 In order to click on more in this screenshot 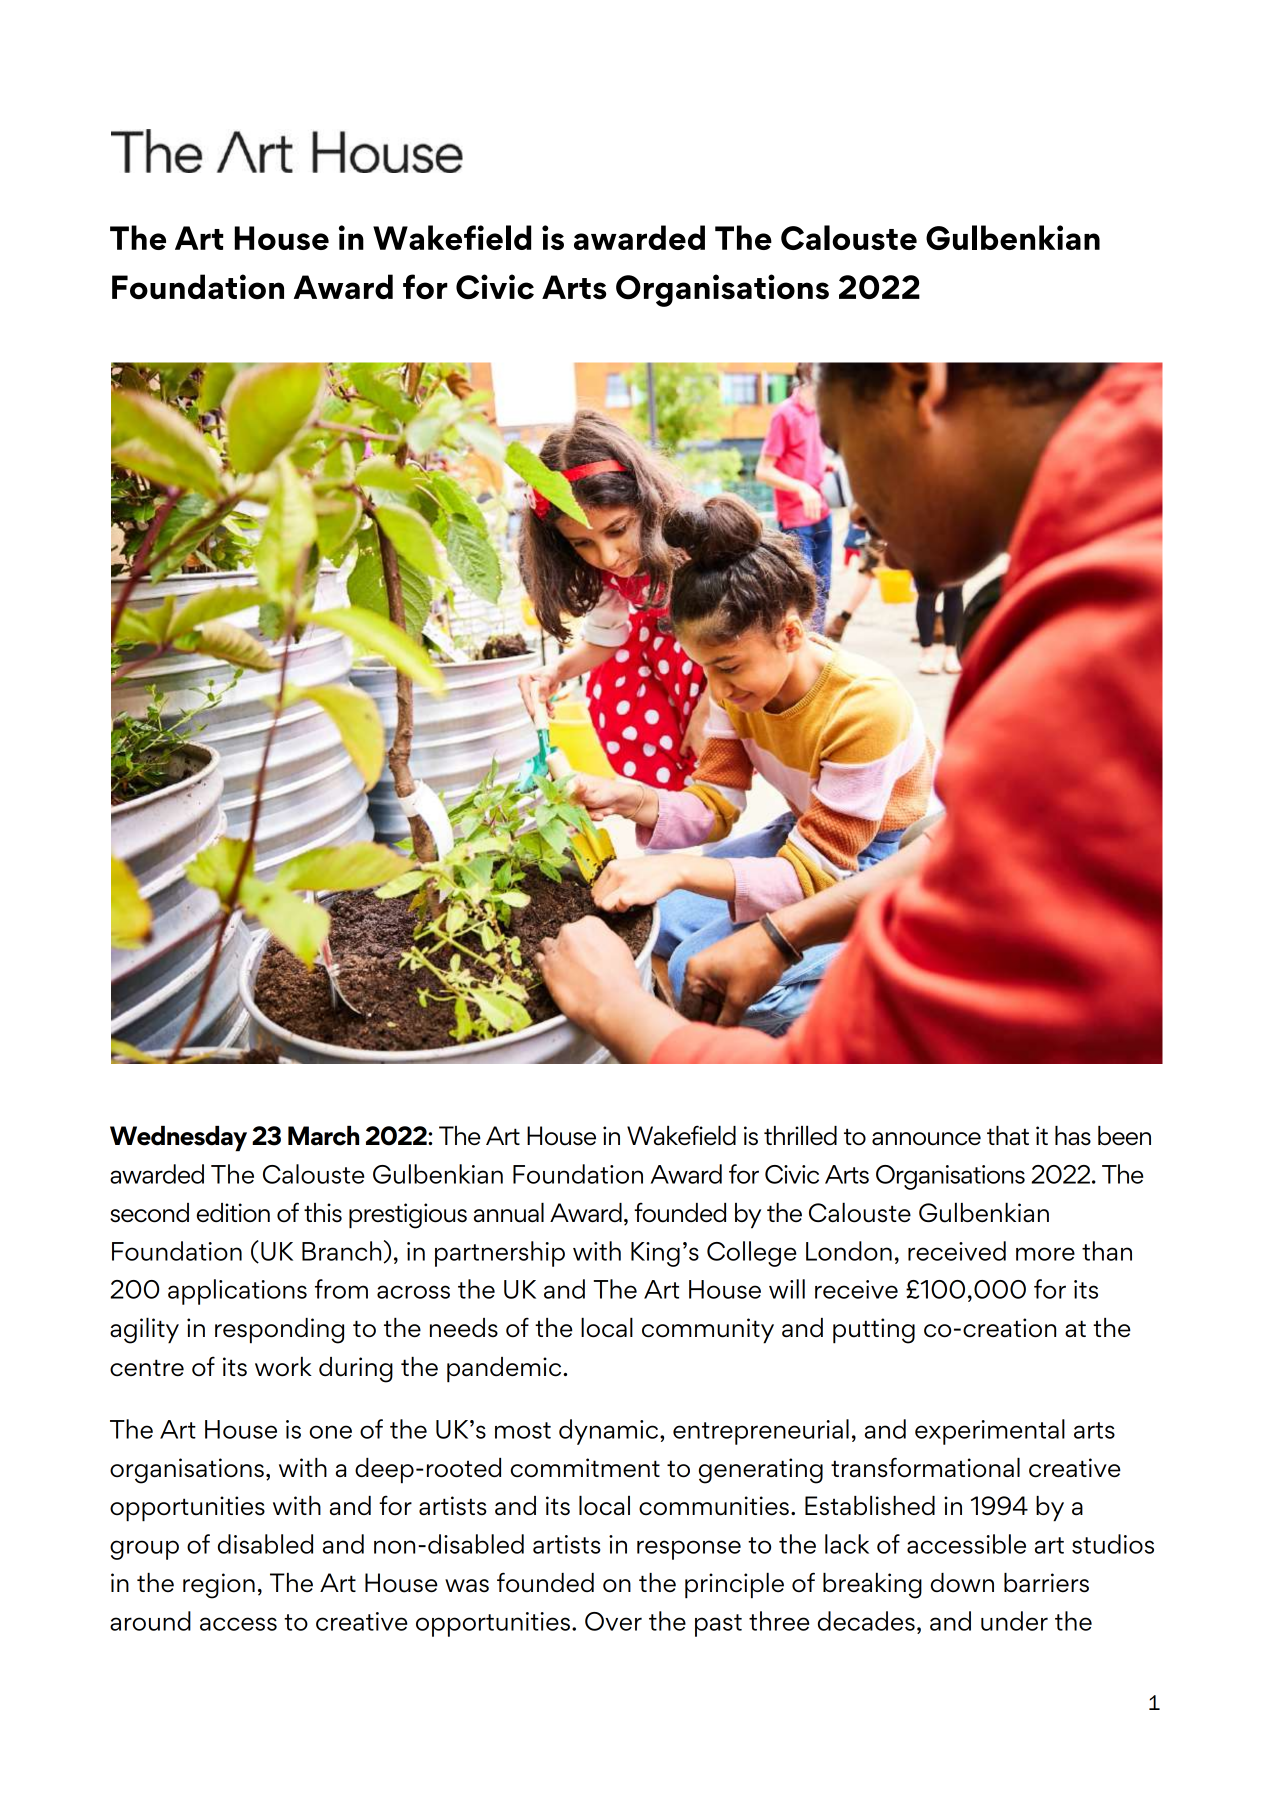, I will do `click(1045, 1254)`.
